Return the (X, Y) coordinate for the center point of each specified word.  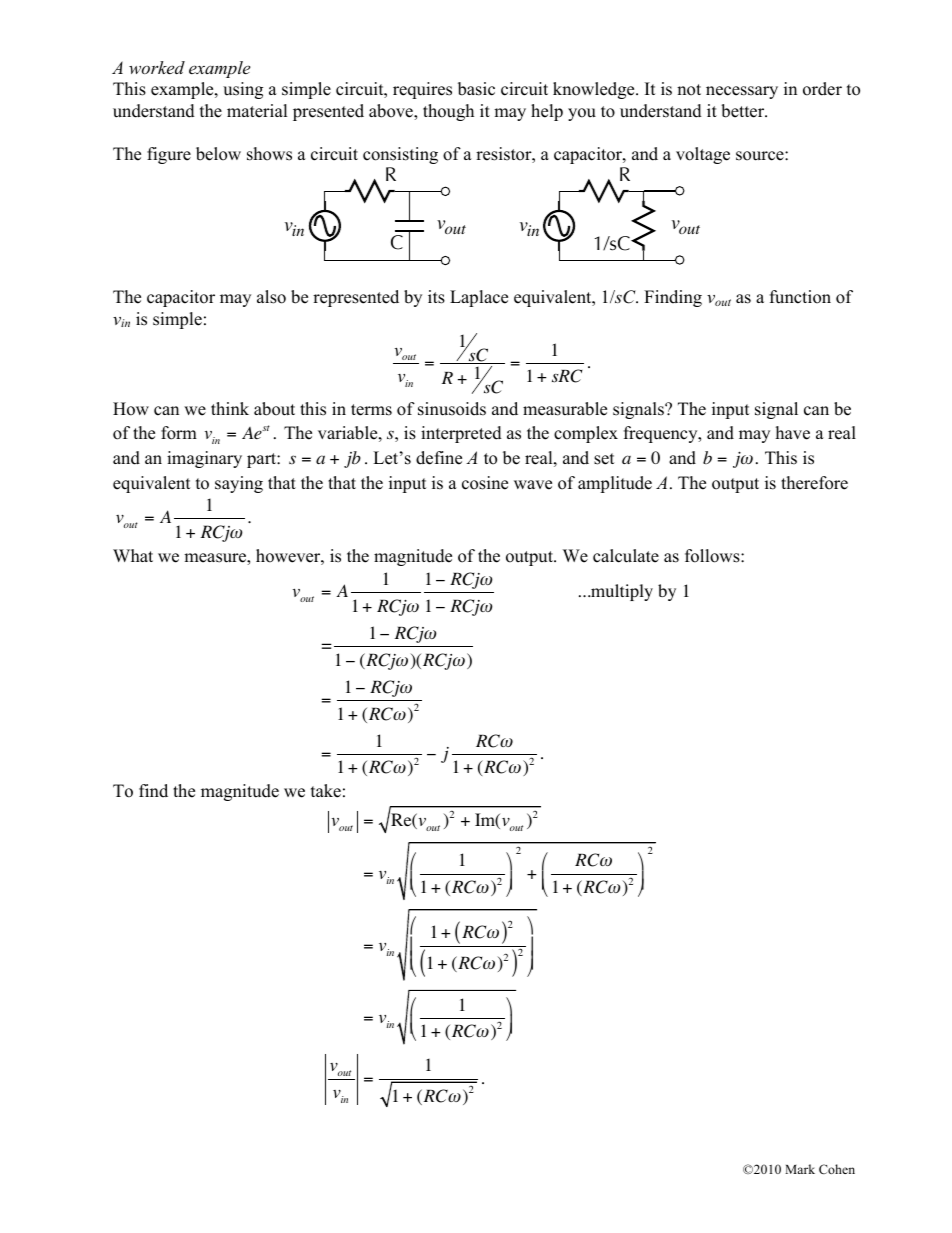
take (326, 791)
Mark (800, 1169)
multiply (621, 592)
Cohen (837, 1169)
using (243, 90)
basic (476, 89)
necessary (742, 92)
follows (713, 556)
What (133, 555)
